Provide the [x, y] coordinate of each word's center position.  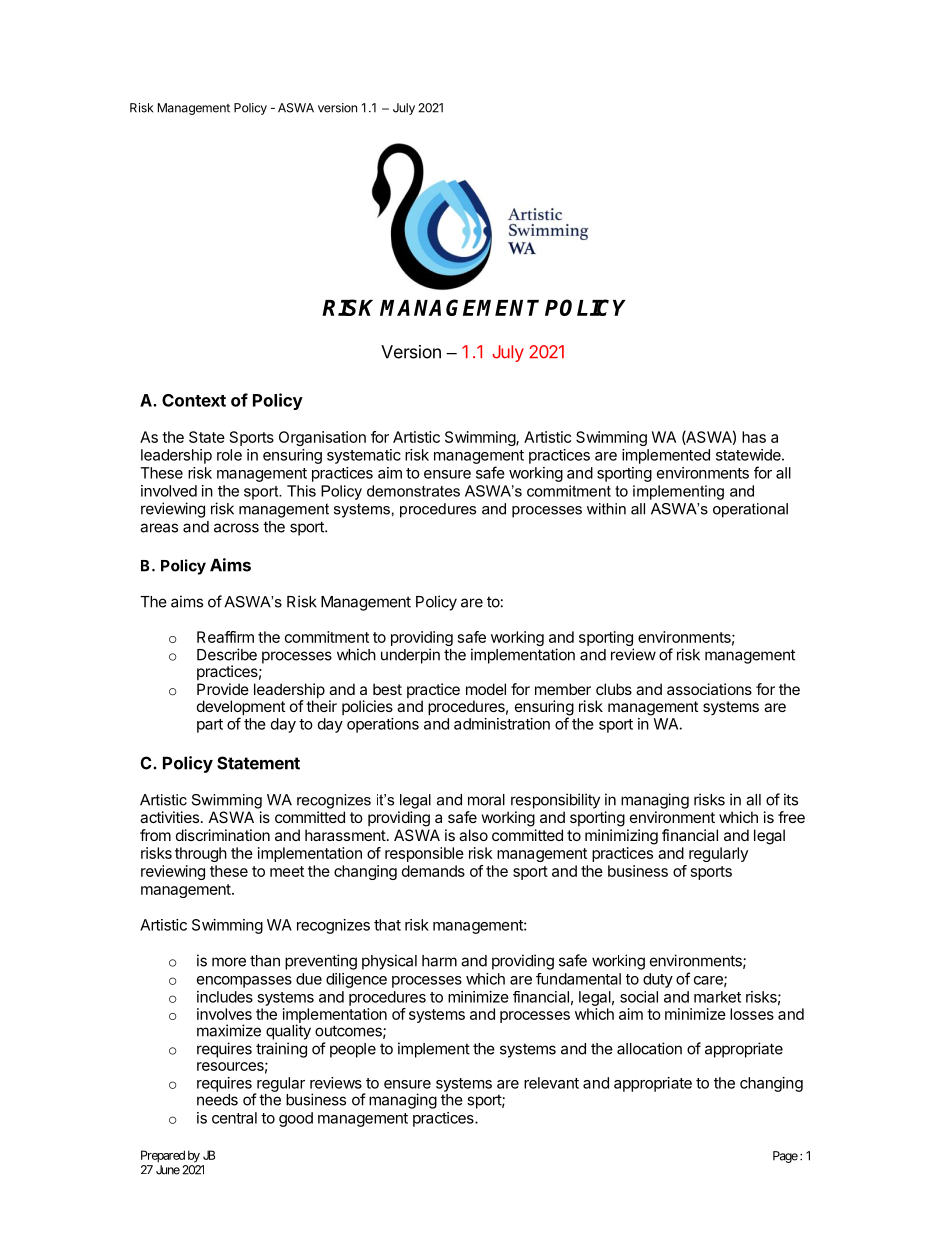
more [229, 962]
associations [709, 689]
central [234, 1118]
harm [439, 961]
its [791, 799]
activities [169, 817]
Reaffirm [225, 637]
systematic [364, 456]
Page [785, 1157]
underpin [410, 656]
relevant [551, 1083]
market [717, 997]
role [229, 455]
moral [486, 800]
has [754, 437]
